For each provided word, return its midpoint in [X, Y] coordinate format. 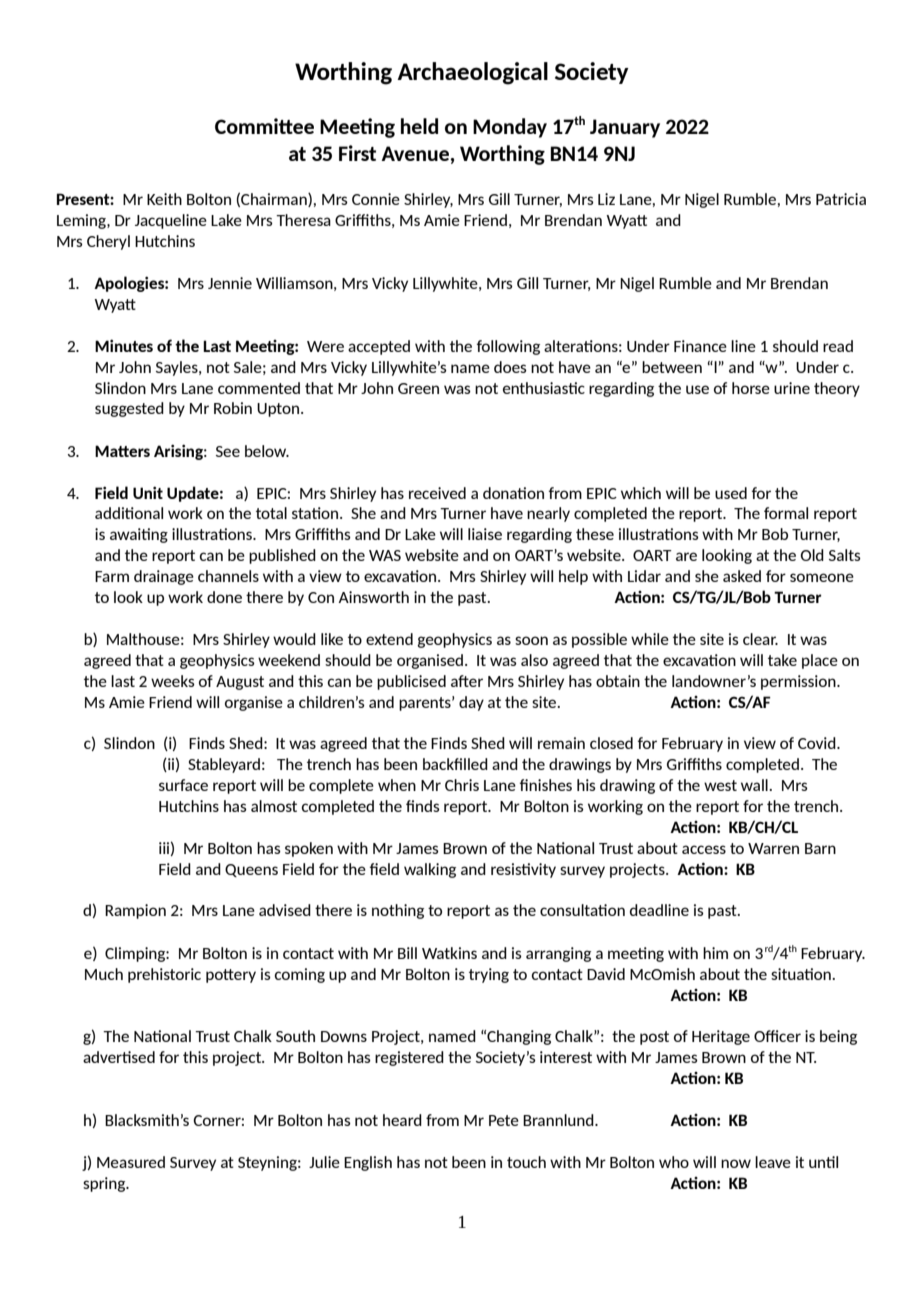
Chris [462, 785]
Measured [131, 1162]
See [228, 451]
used [731, 493]
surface [183, 785]
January [625, 128]
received [437, 493]
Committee [264, 126]
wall [755, 785]
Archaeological [472, 73]
